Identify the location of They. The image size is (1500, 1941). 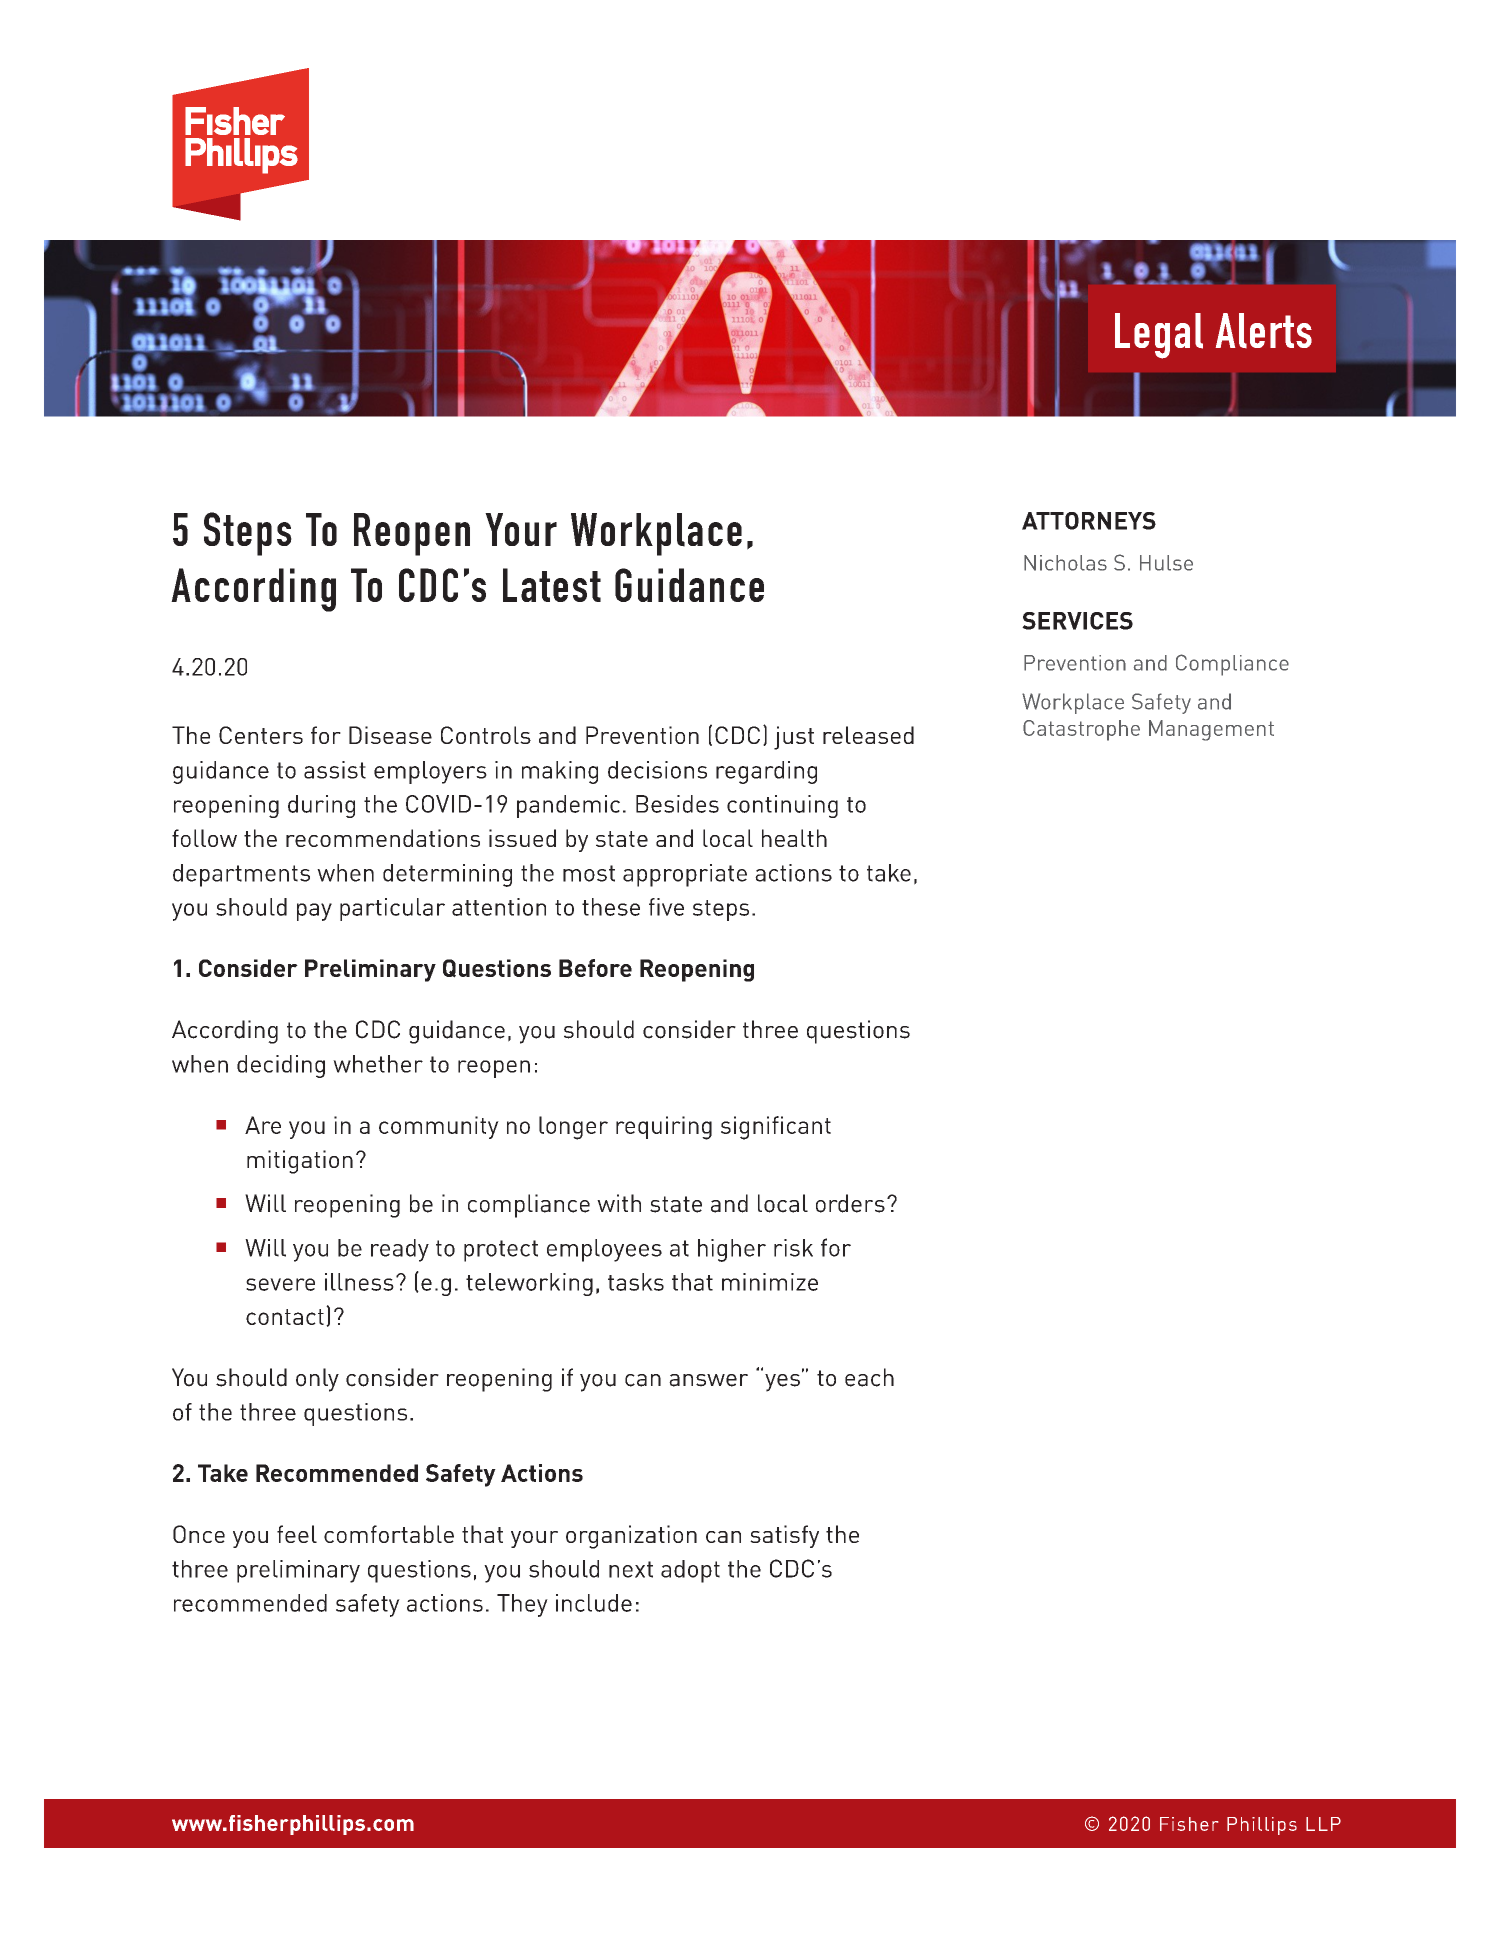
(522, 1605).
